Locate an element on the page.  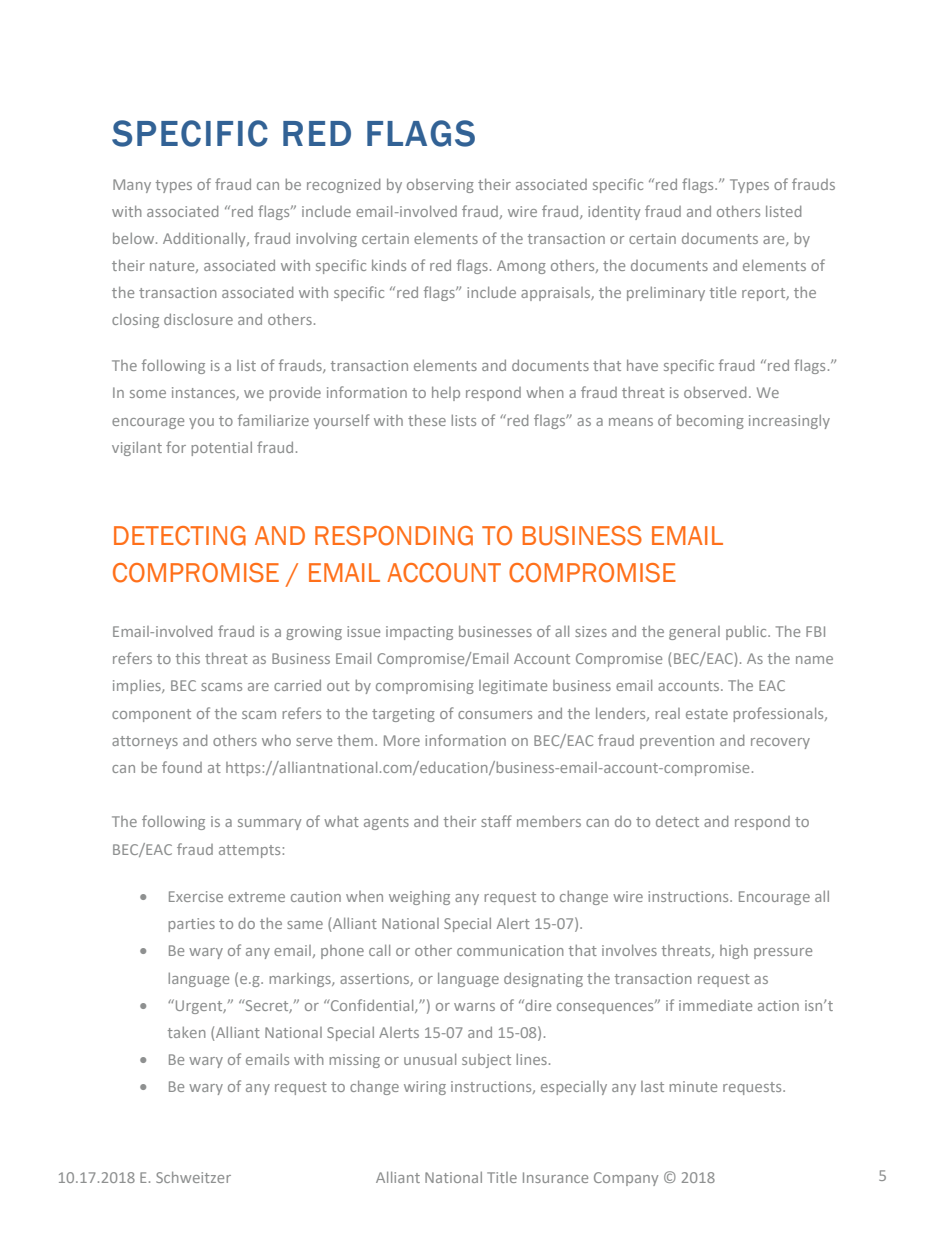
high is located at coordinates (734, 952).
